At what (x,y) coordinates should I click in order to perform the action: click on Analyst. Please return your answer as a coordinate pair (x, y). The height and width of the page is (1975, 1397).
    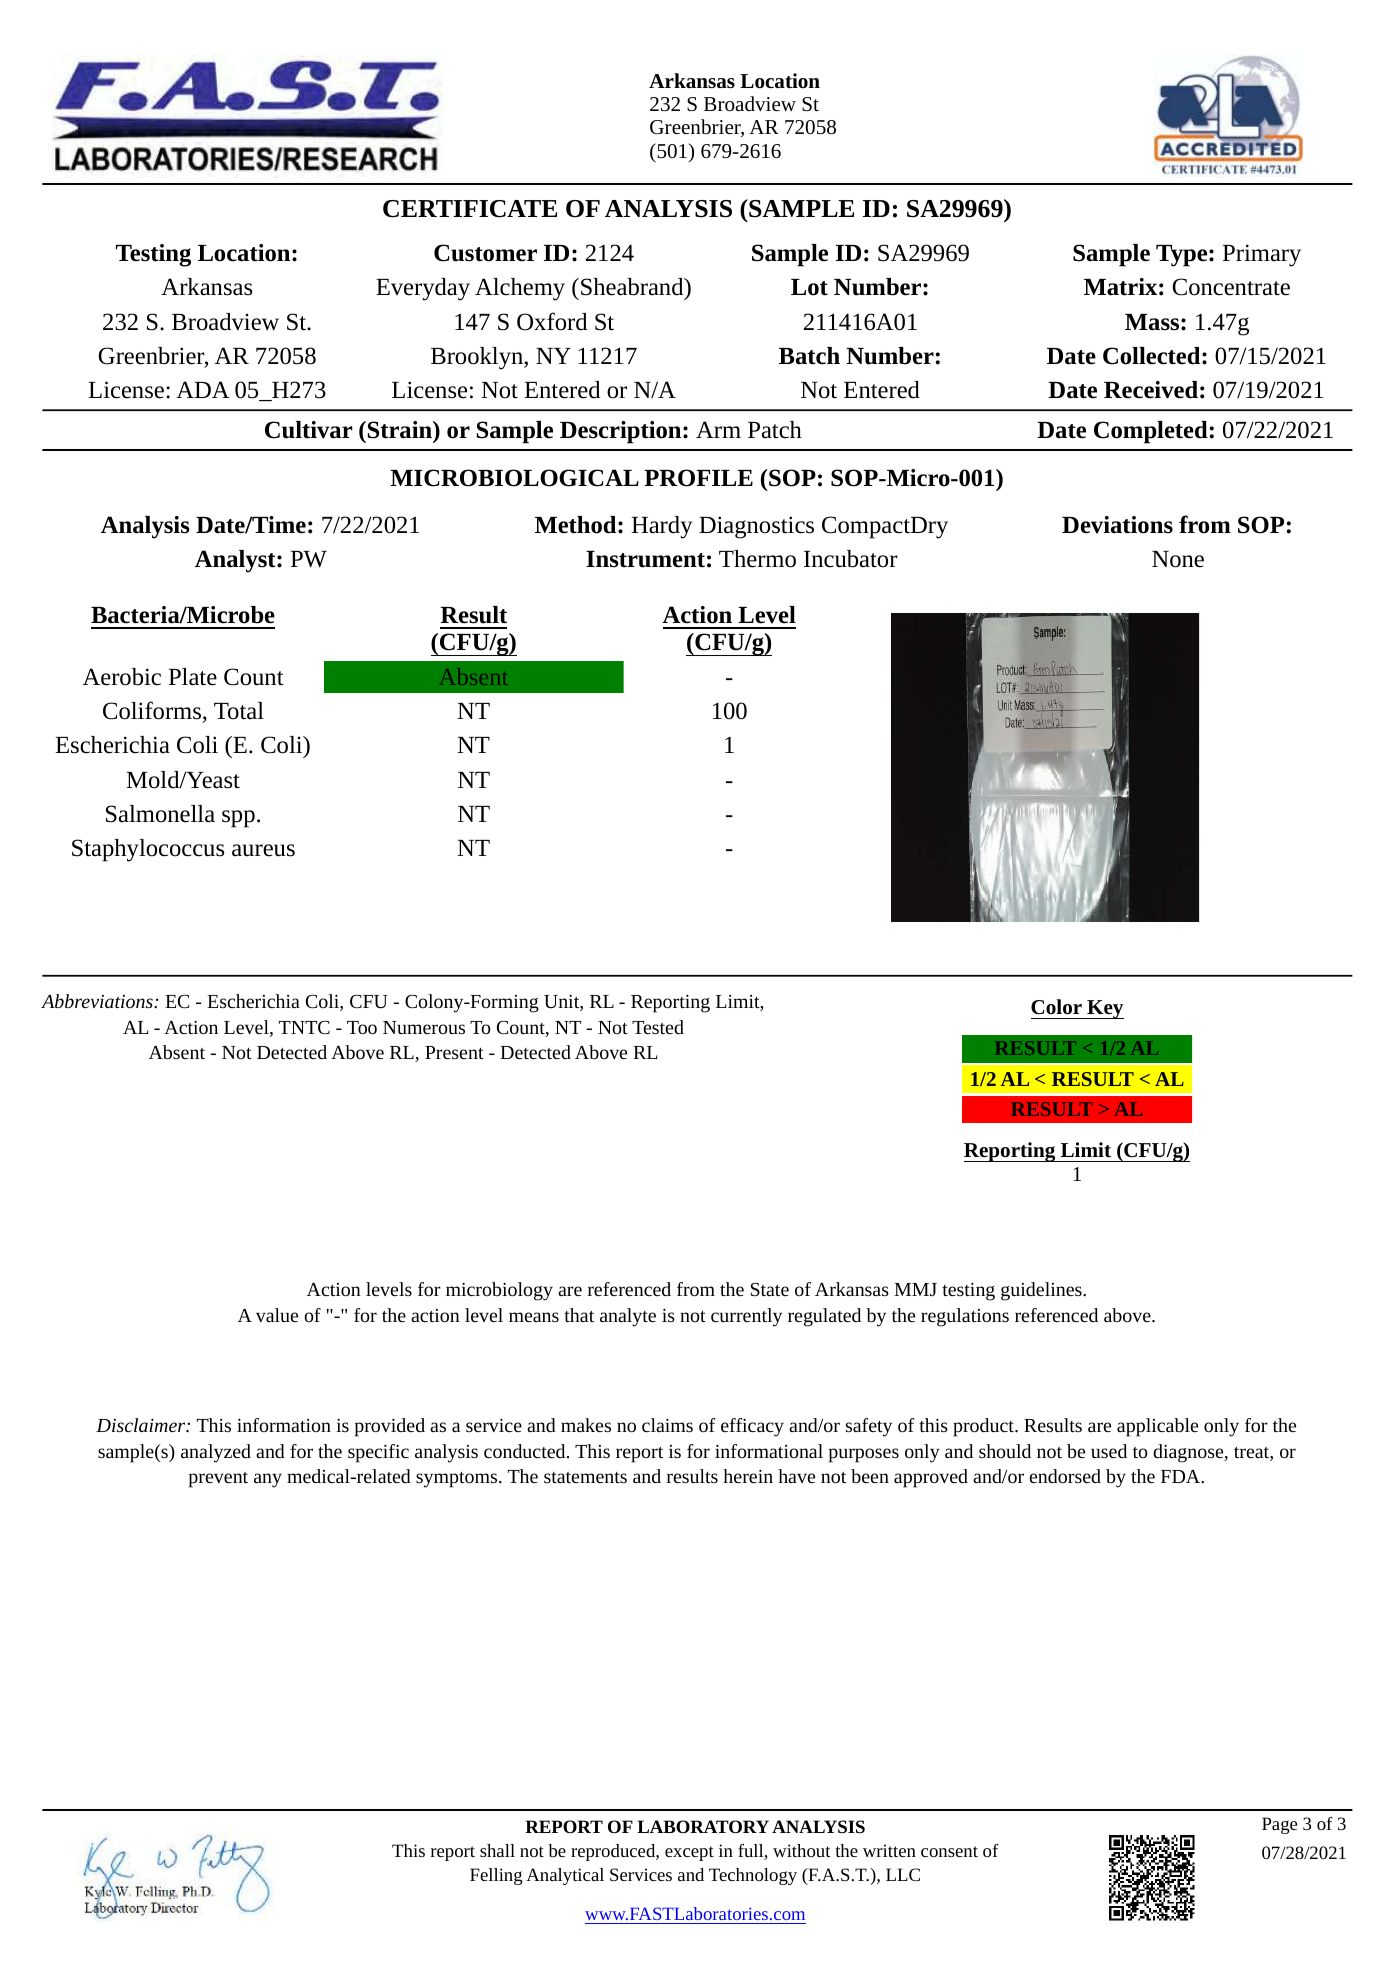
    Looking at the image, I should click on (236, 561).
